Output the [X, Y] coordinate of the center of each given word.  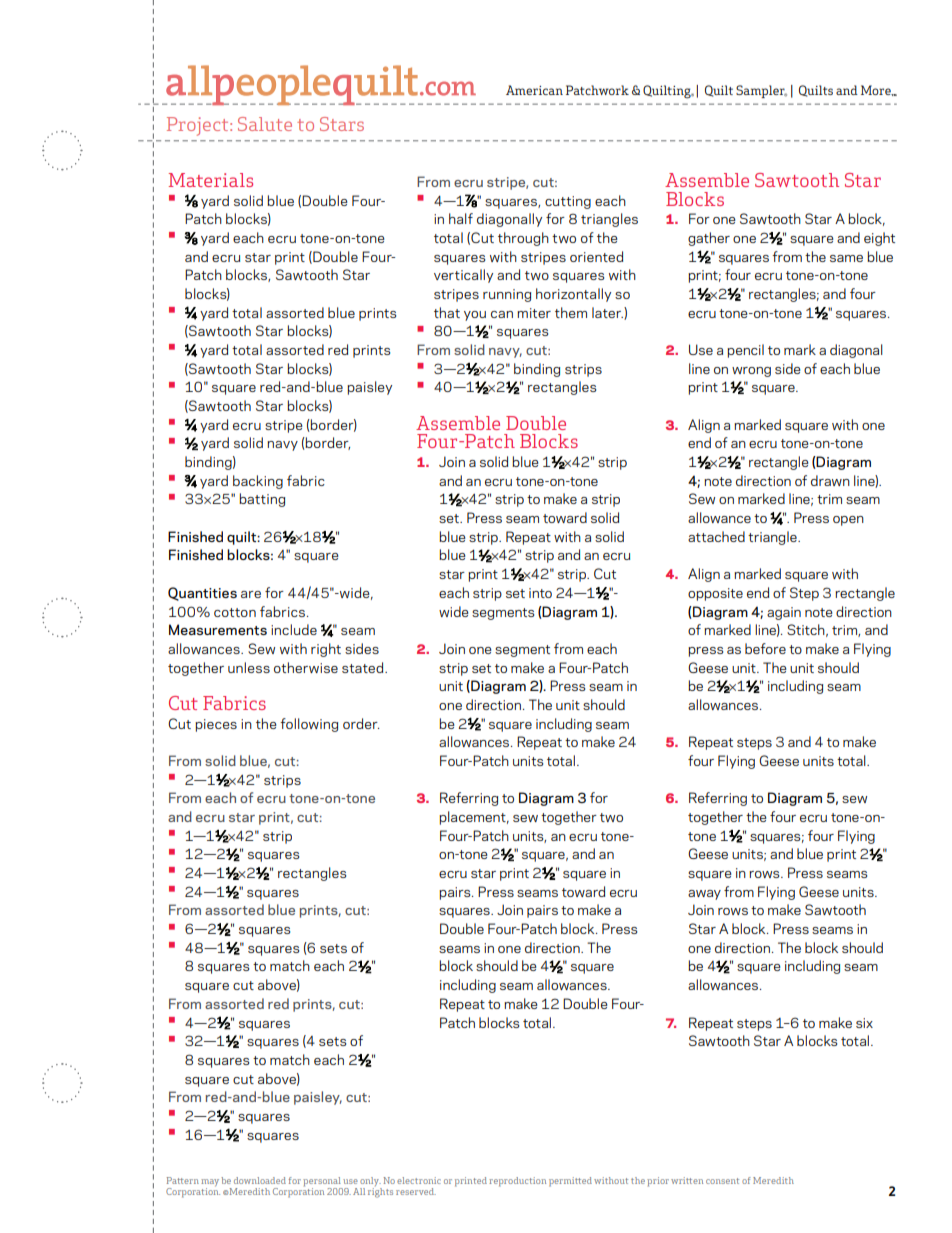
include [294, 629]
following [309, 725]
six [864, 1023]
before [765, 648]
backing [258, 482]
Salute [265, 124]
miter [534, 313]
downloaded [260, 1180]
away [704, 895]
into [540, 593]
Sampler [761, 91]
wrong [751, 372]
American [534, 90]
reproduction [517, 1182]
